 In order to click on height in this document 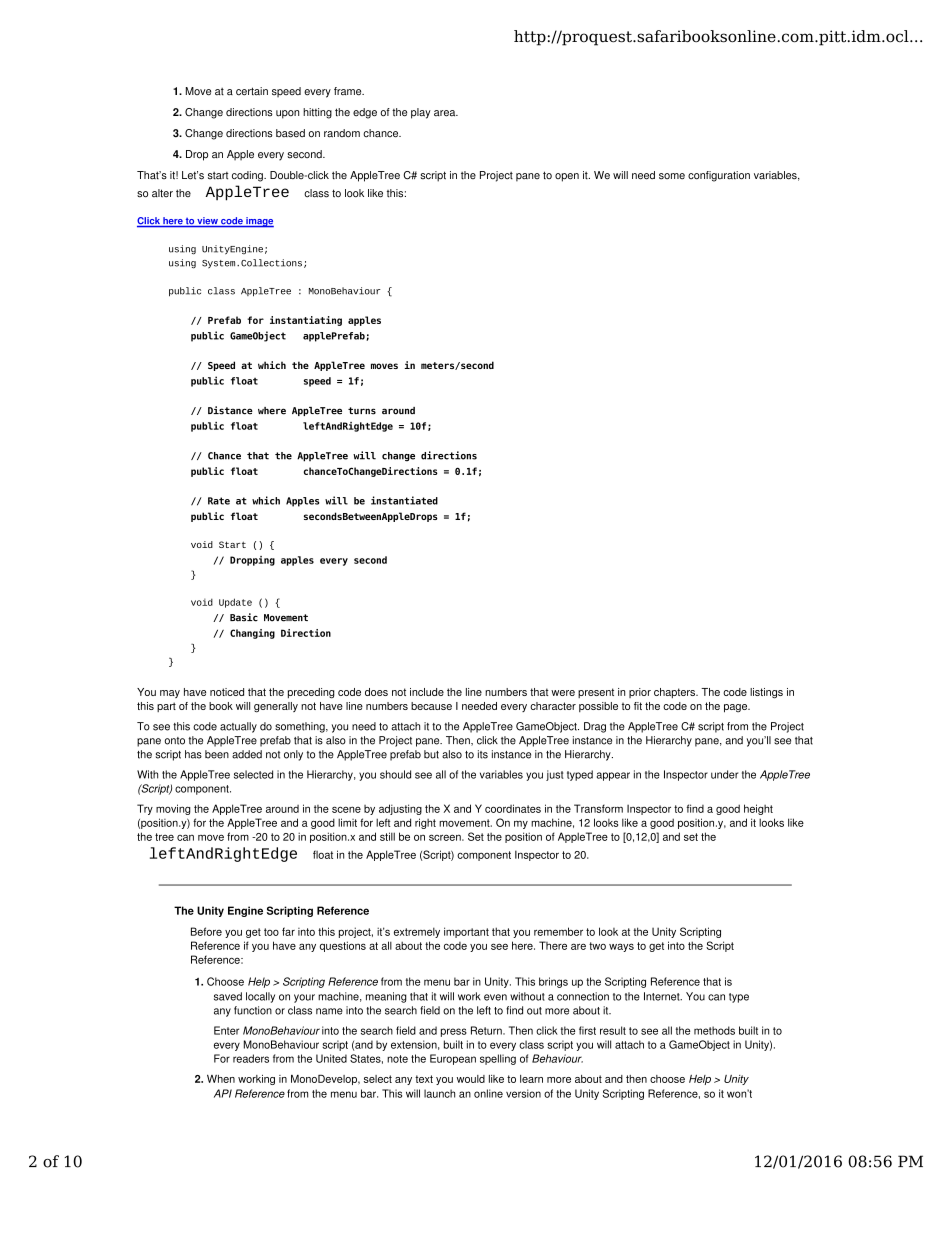, I will do `click(758, 809)`.
